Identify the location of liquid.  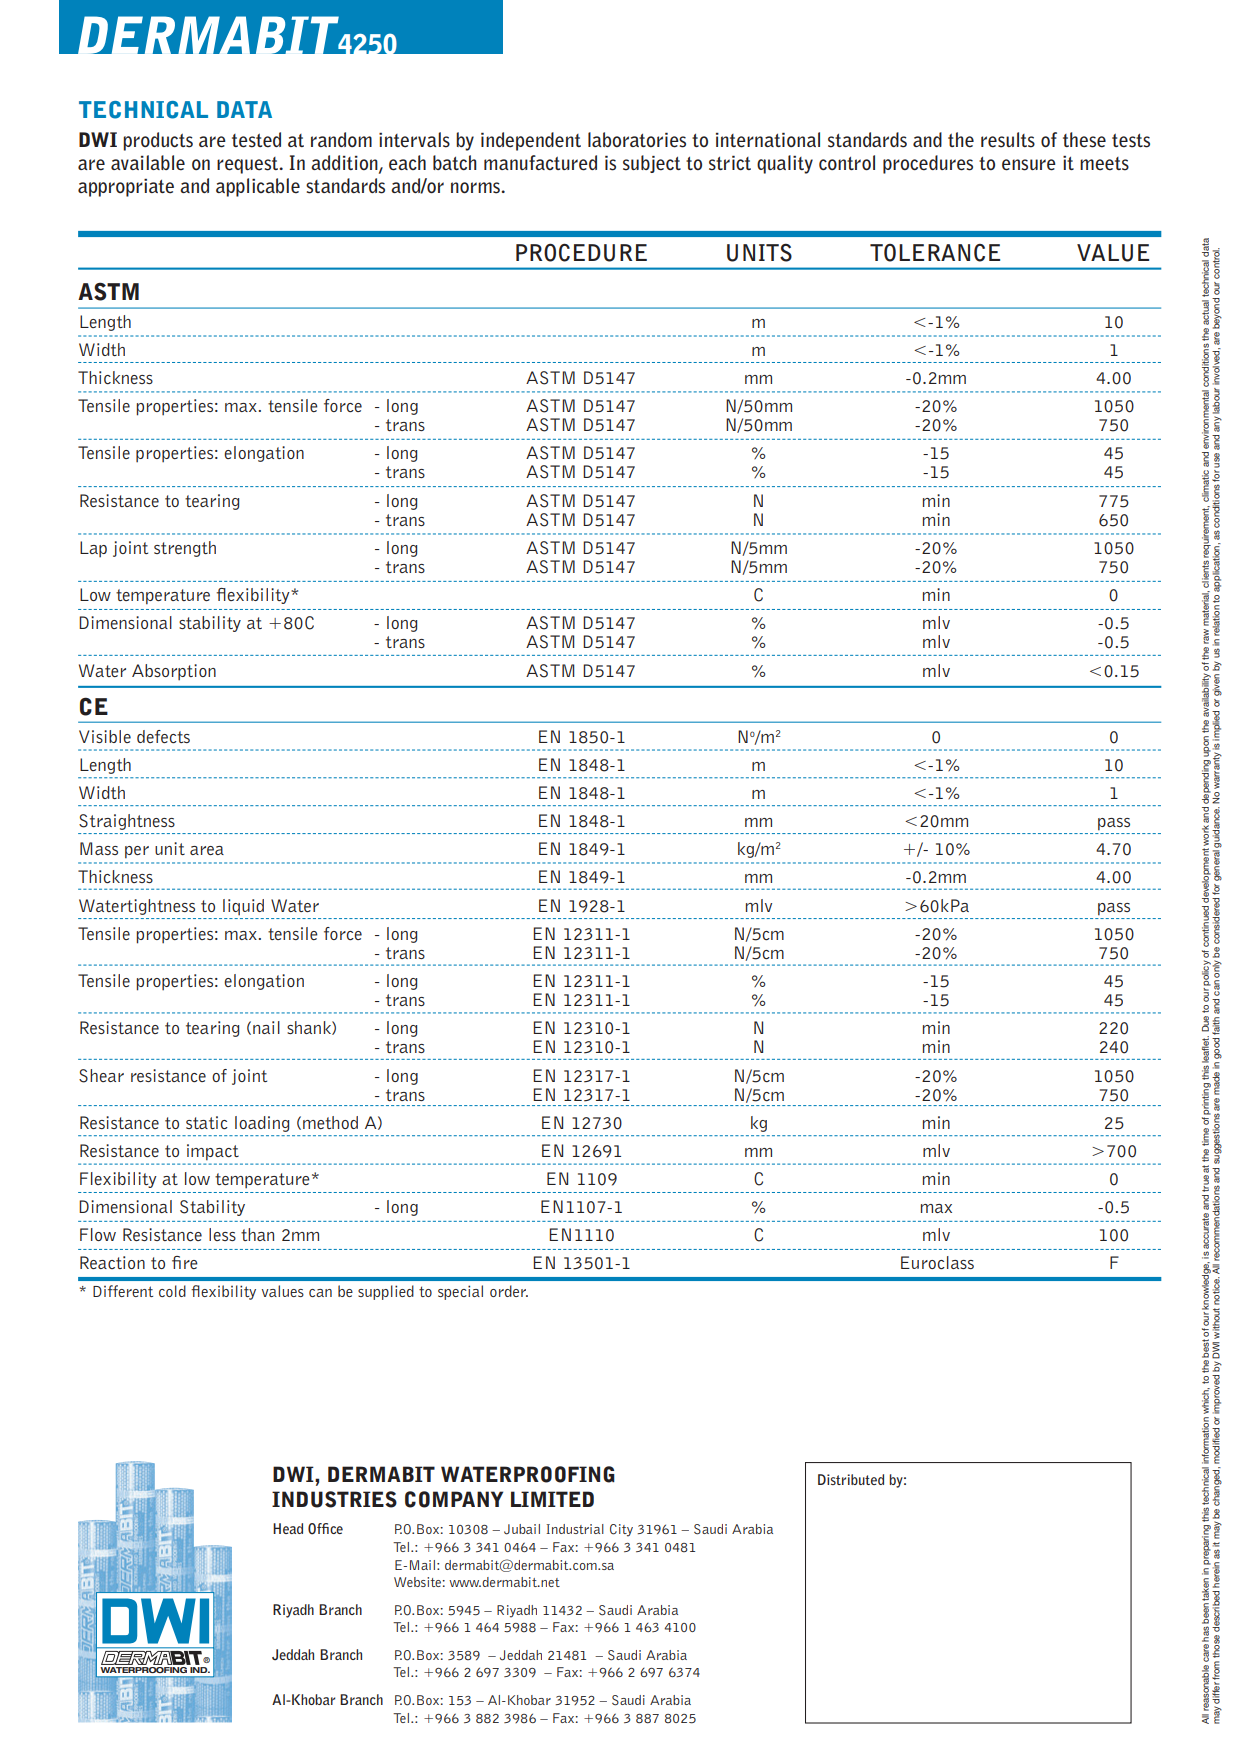
(243, 907).
